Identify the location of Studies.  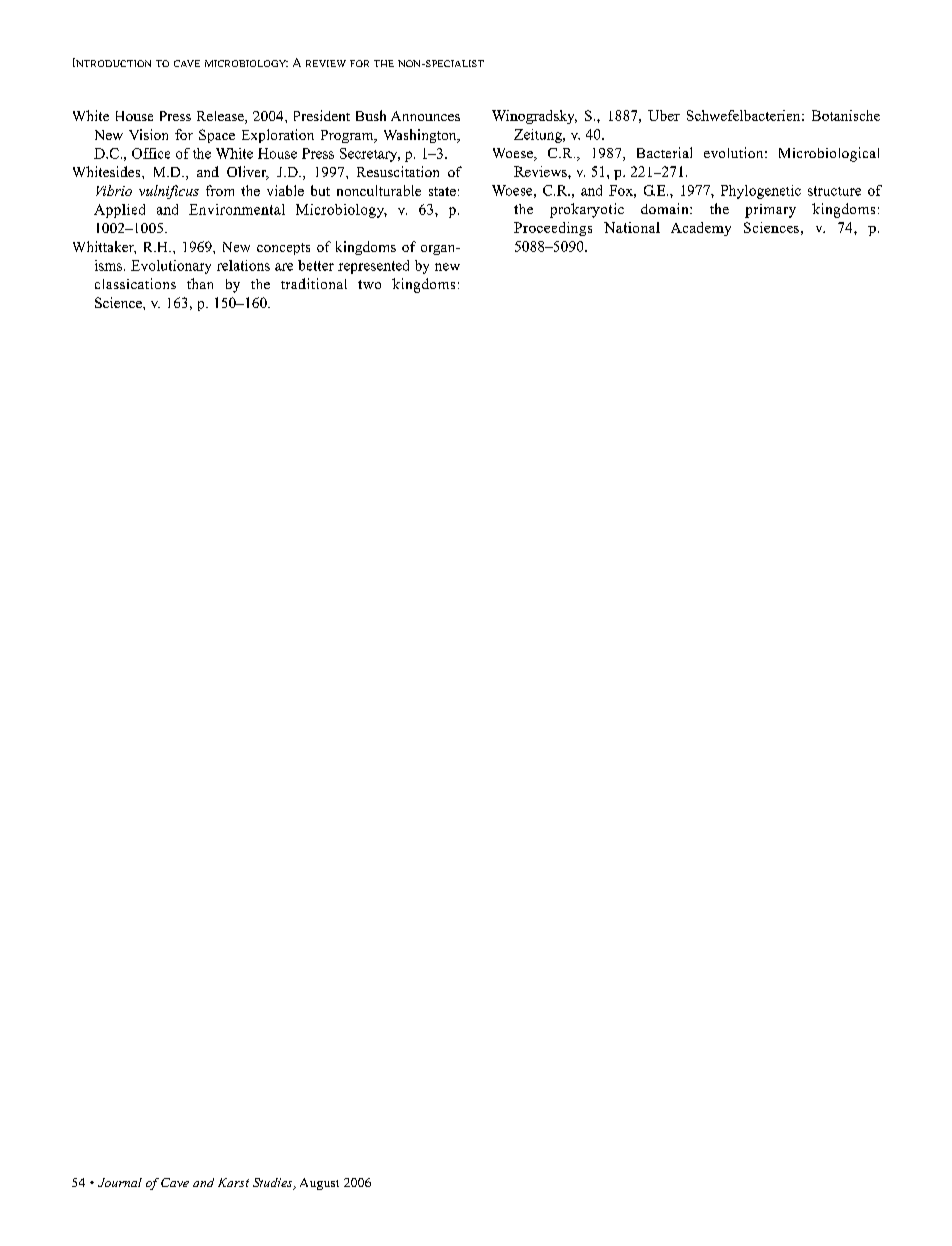
(274, 1184).
